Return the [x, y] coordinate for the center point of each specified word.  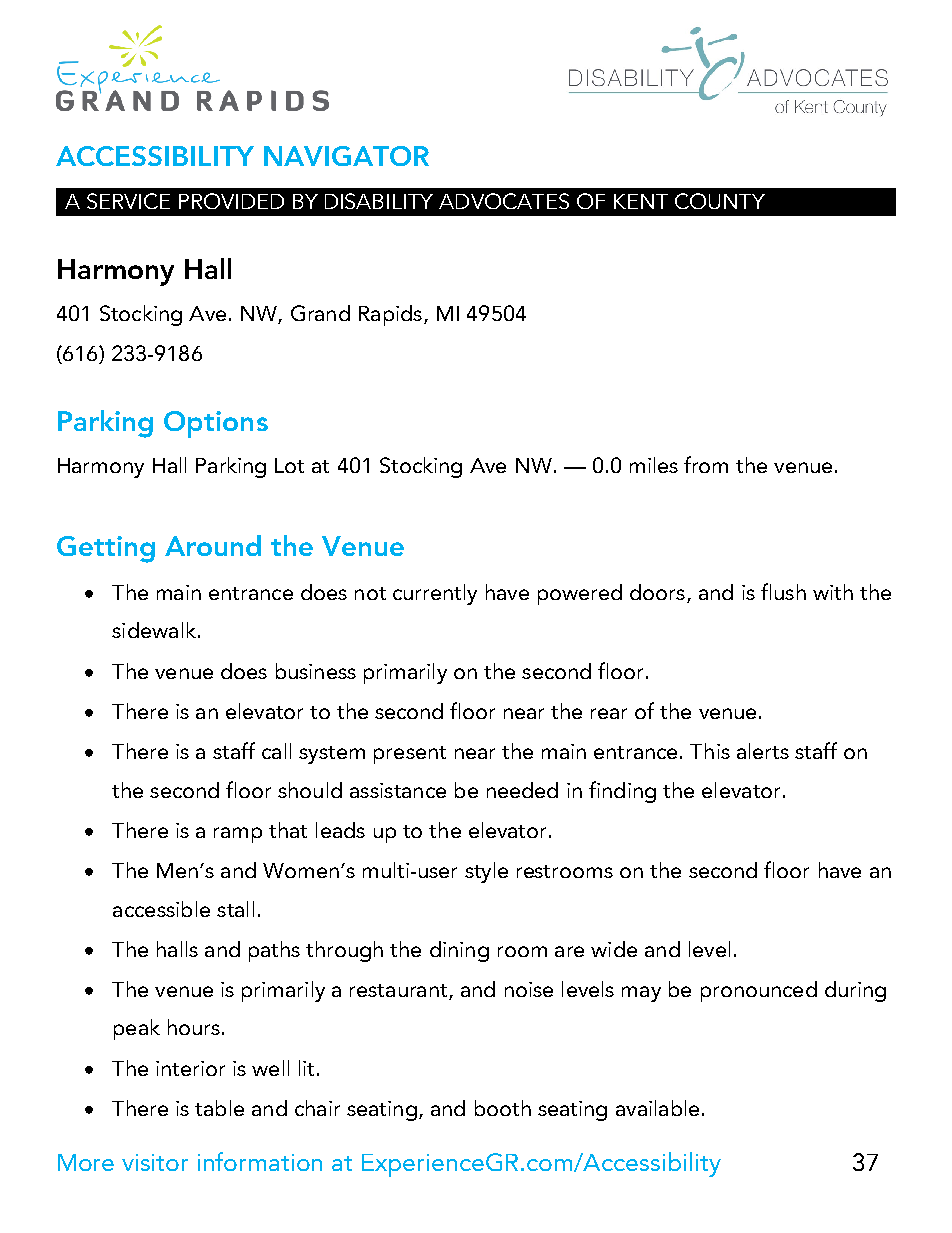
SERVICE [128, 201]
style [486, 872]
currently [435, 594]
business [316, 671]
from [706, 464]
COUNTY [720, 201]
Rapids [390, 315]
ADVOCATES [504, 201]
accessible [161, 909]
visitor [155, 1162]
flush [783, 591]
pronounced [759, 991]
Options [216, 424]
